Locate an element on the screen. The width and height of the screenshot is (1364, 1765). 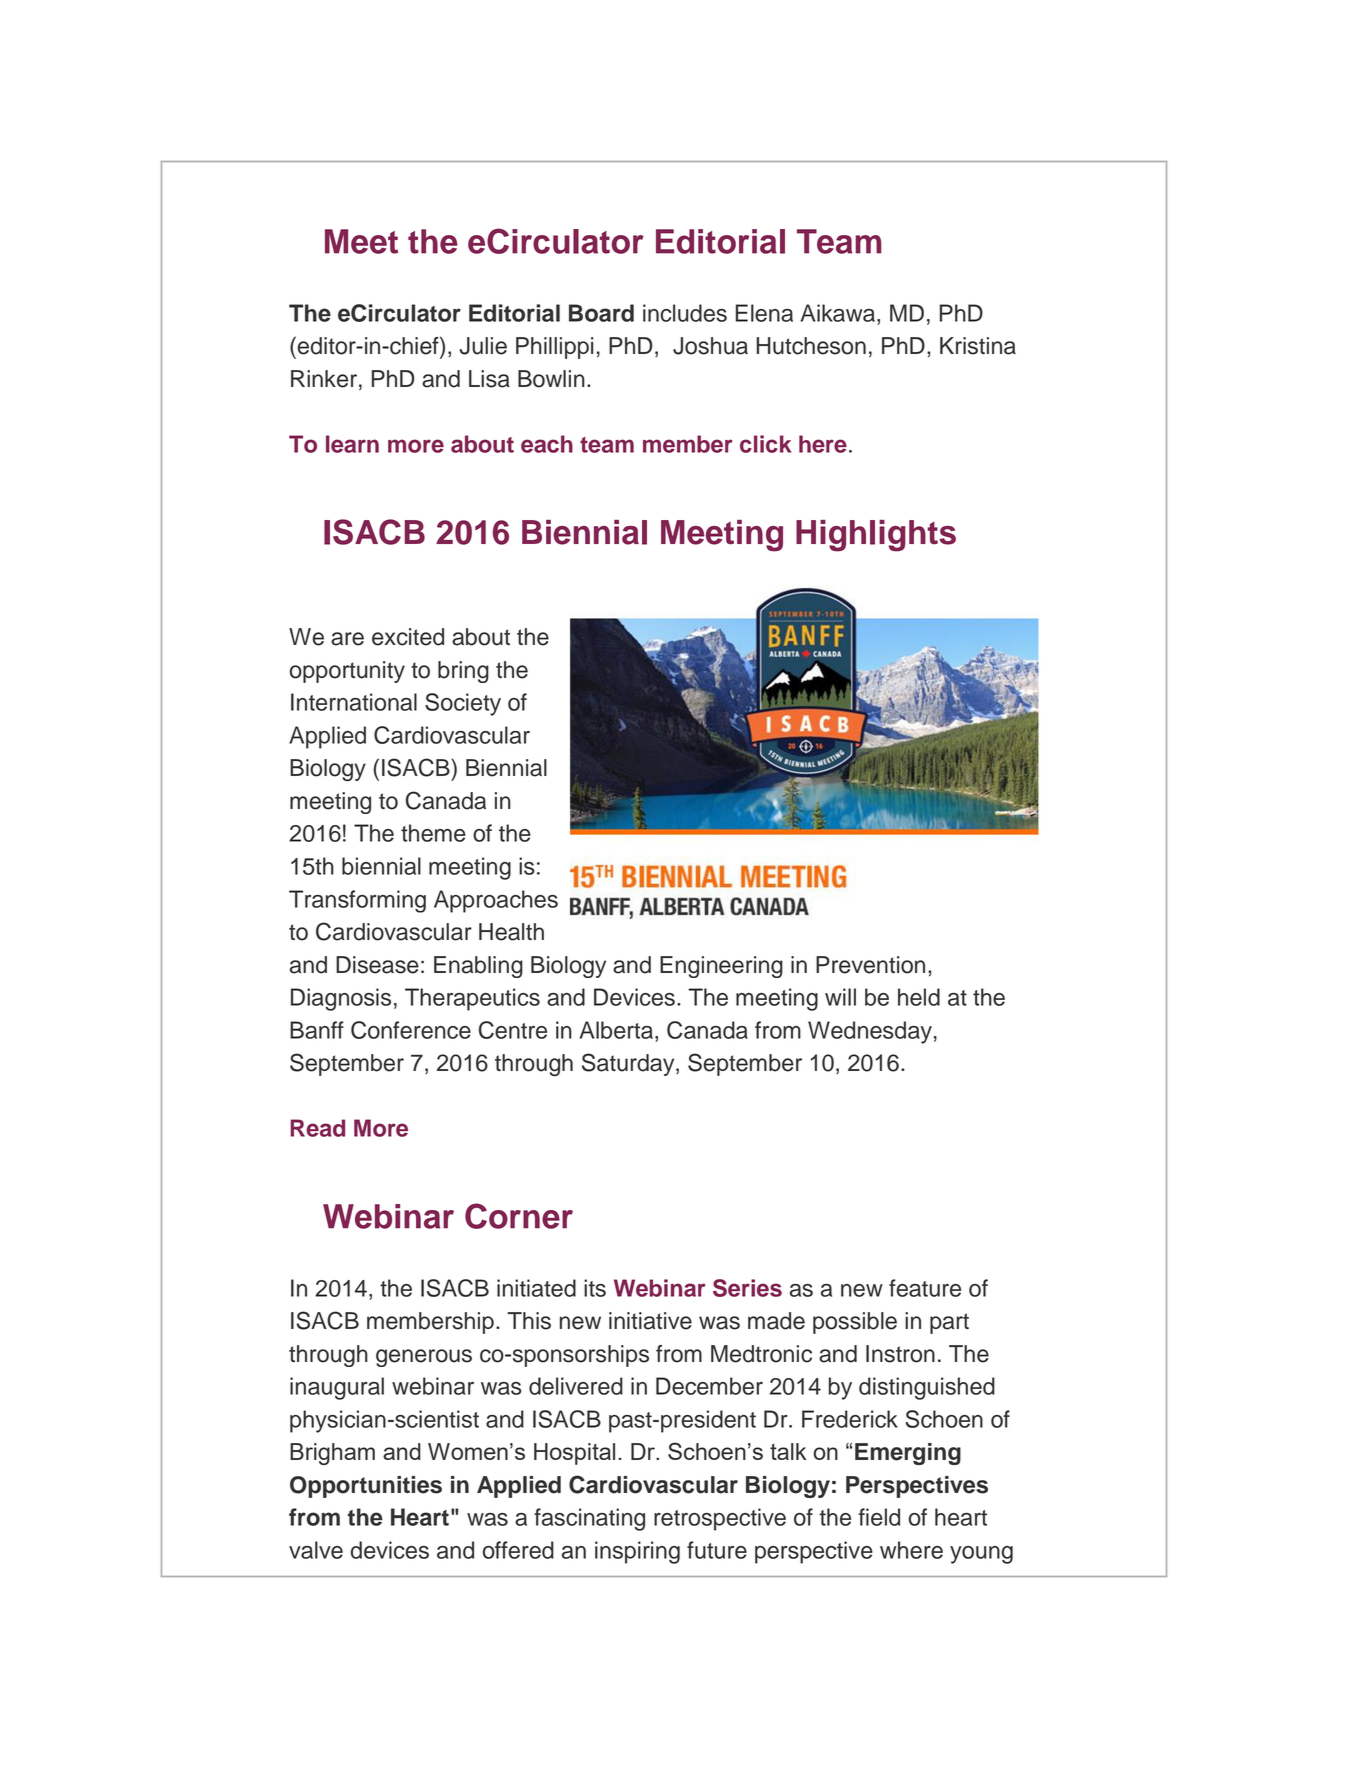
Highlights is located at coordinates (876, 536).
